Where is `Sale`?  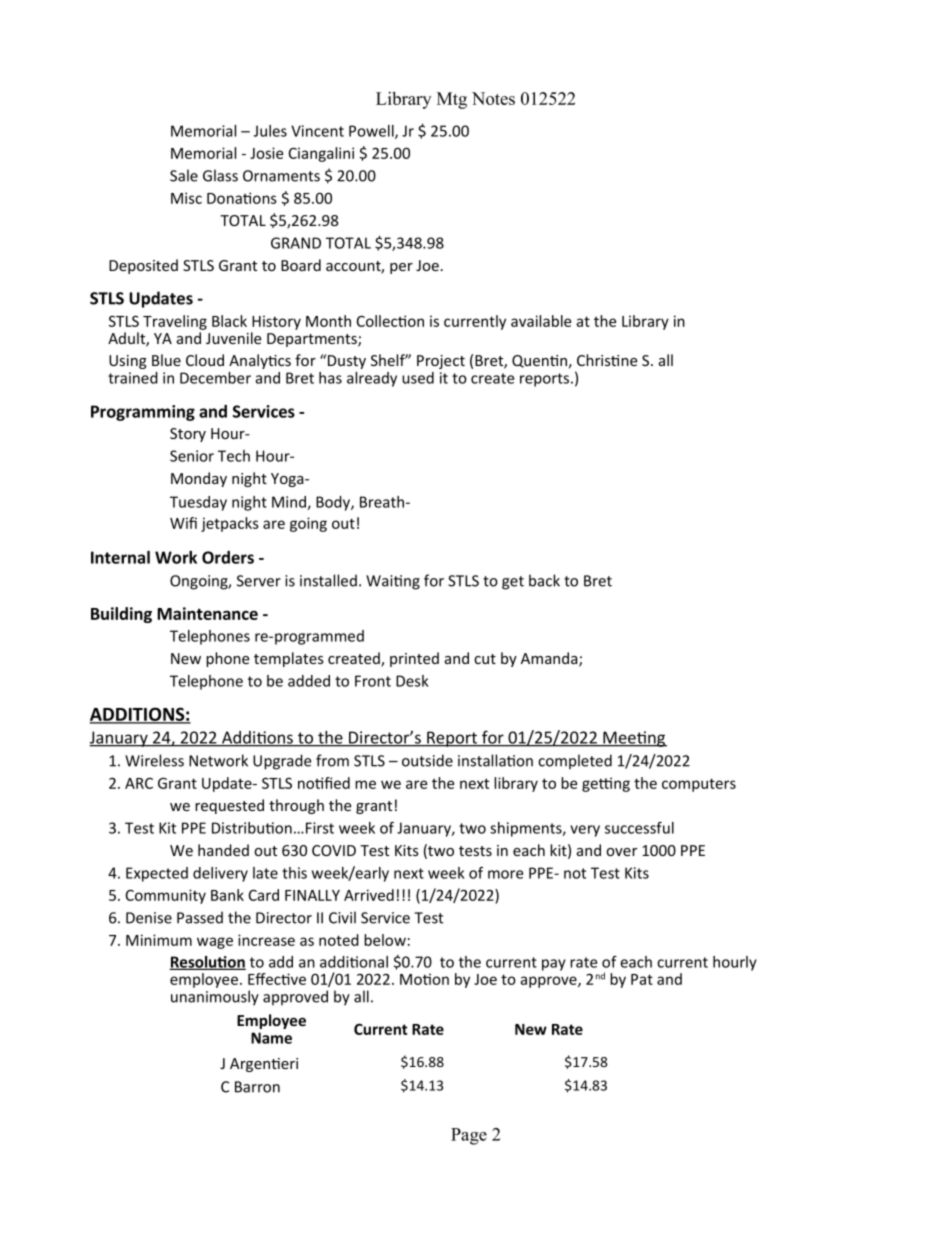 Sale is located at coordinates (184, 175).
